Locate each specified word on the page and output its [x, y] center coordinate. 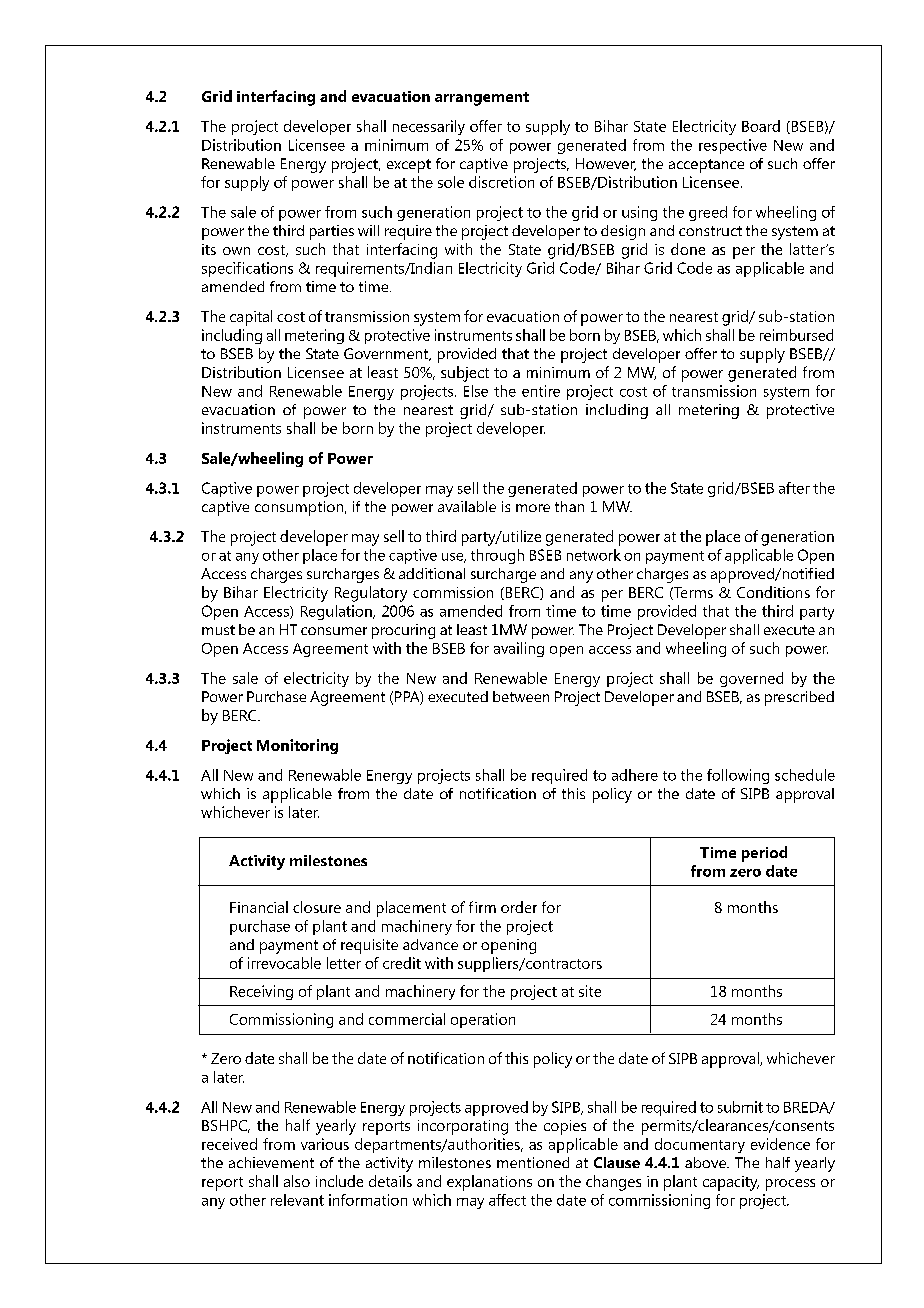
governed [751, 679]
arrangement [482, 99]
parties [332, 232]
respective [733, 146]
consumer [334, 631]
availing [519, 649]
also [297, 1181]
